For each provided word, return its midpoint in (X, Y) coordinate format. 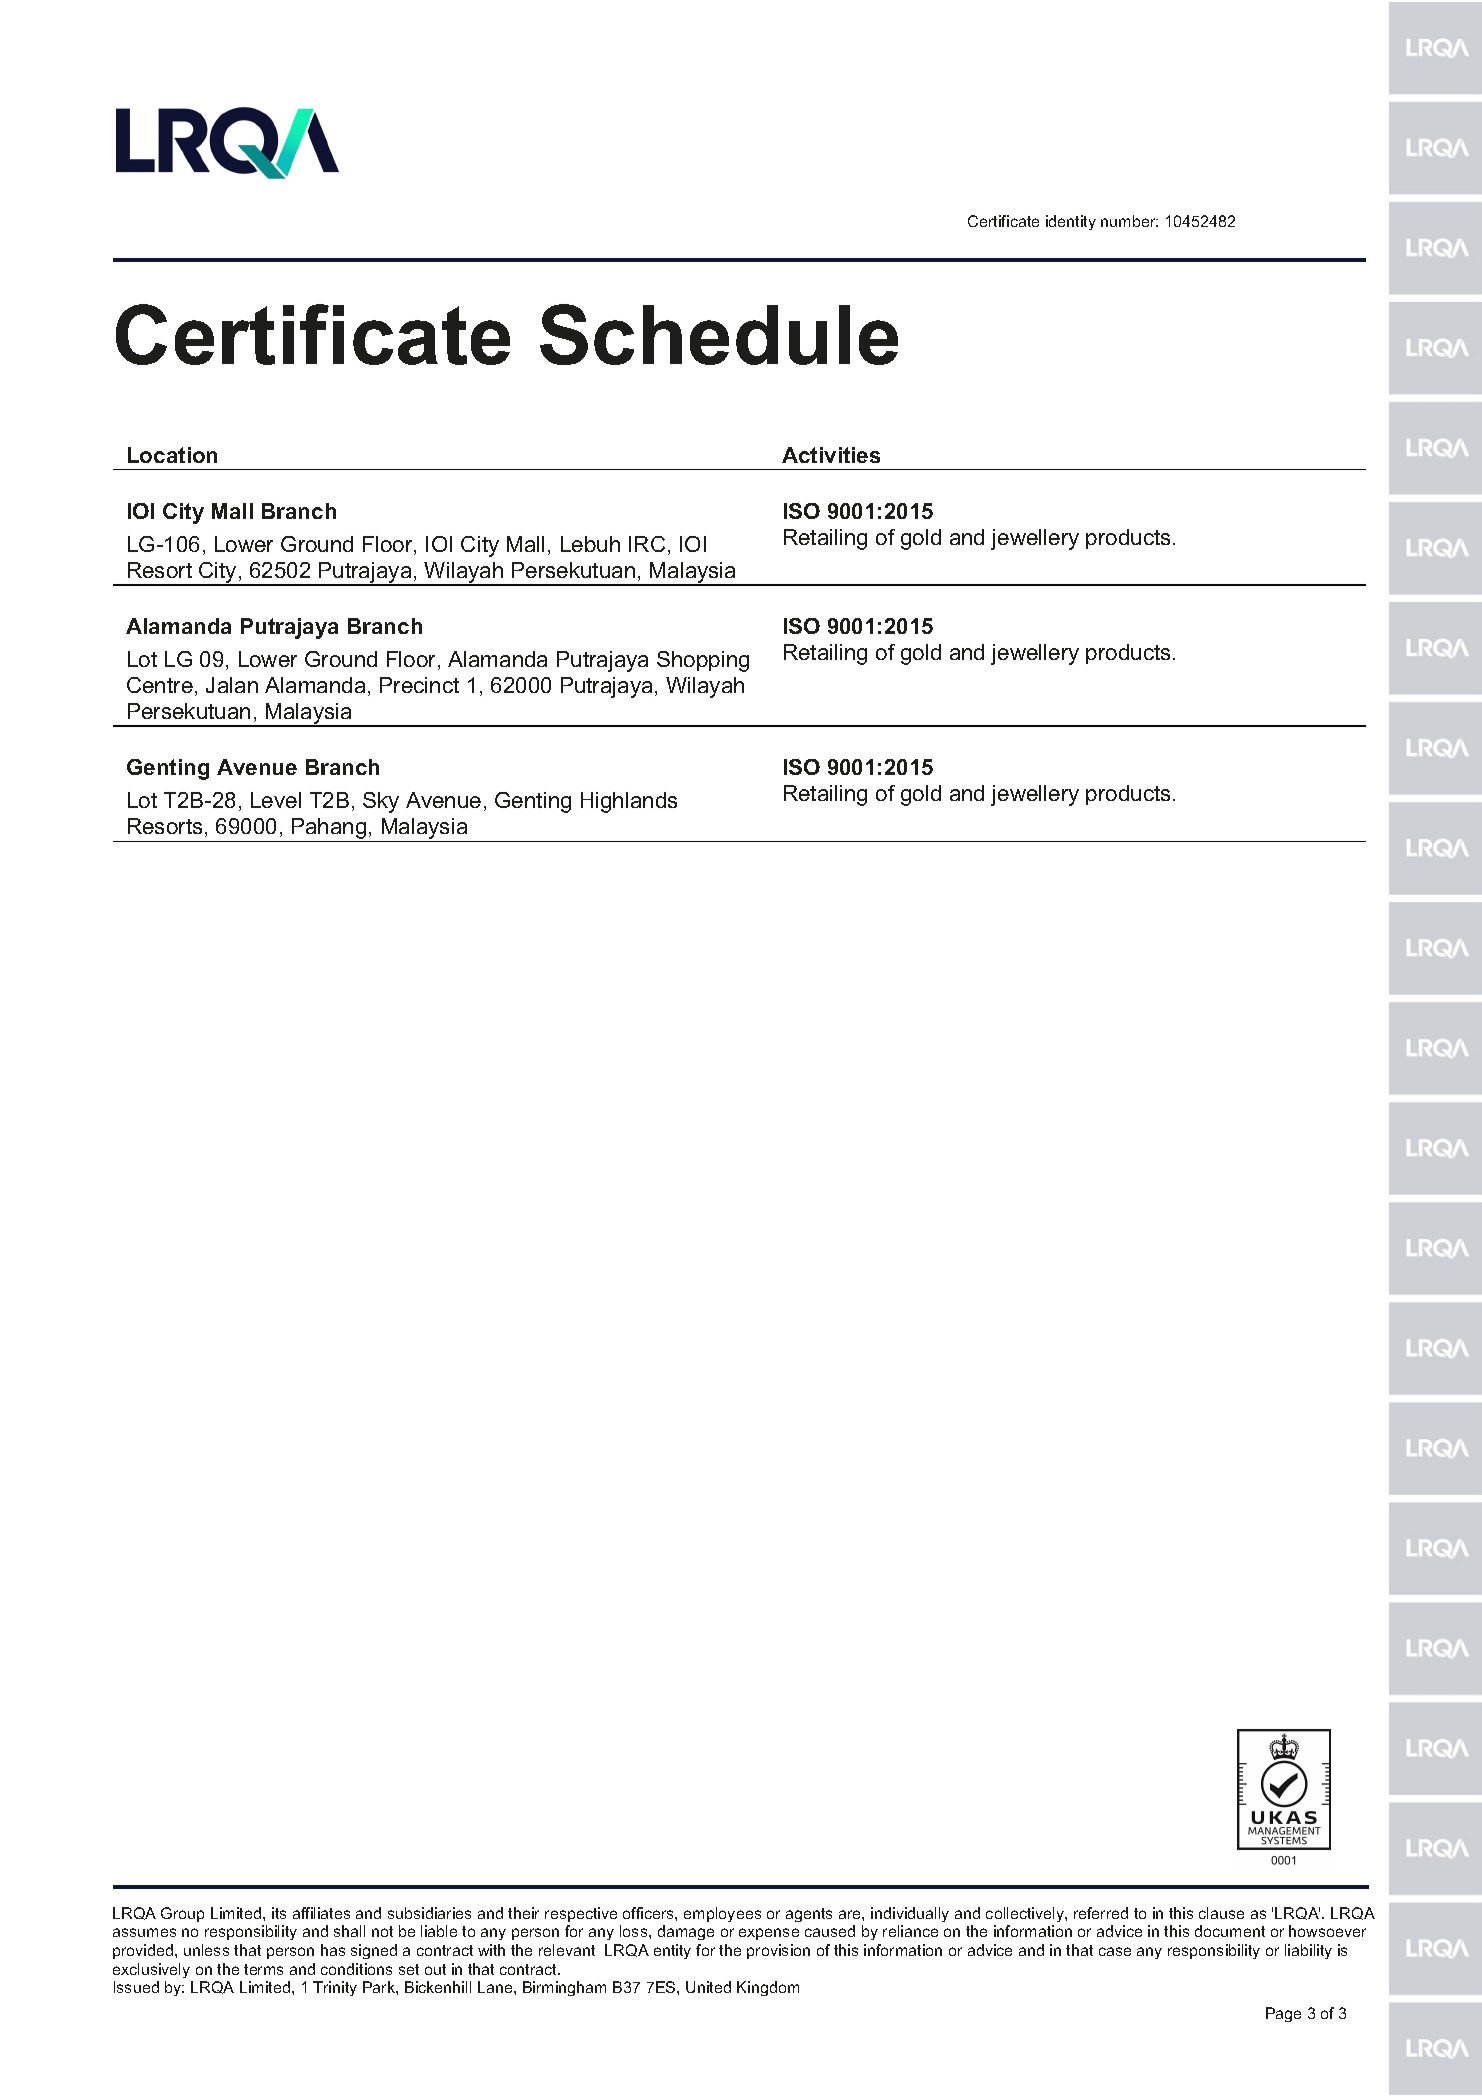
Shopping (703, 661)
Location (172, 455)
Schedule (719, 334)
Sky (381, 802)
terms (263, 1969)
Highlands (629, 802)
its (279, 1913)
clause (1221, 1913)
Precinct (419, 685)
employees (722, 1914)
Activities (831, 455)
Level (276, 800)
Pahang (329, 830)
